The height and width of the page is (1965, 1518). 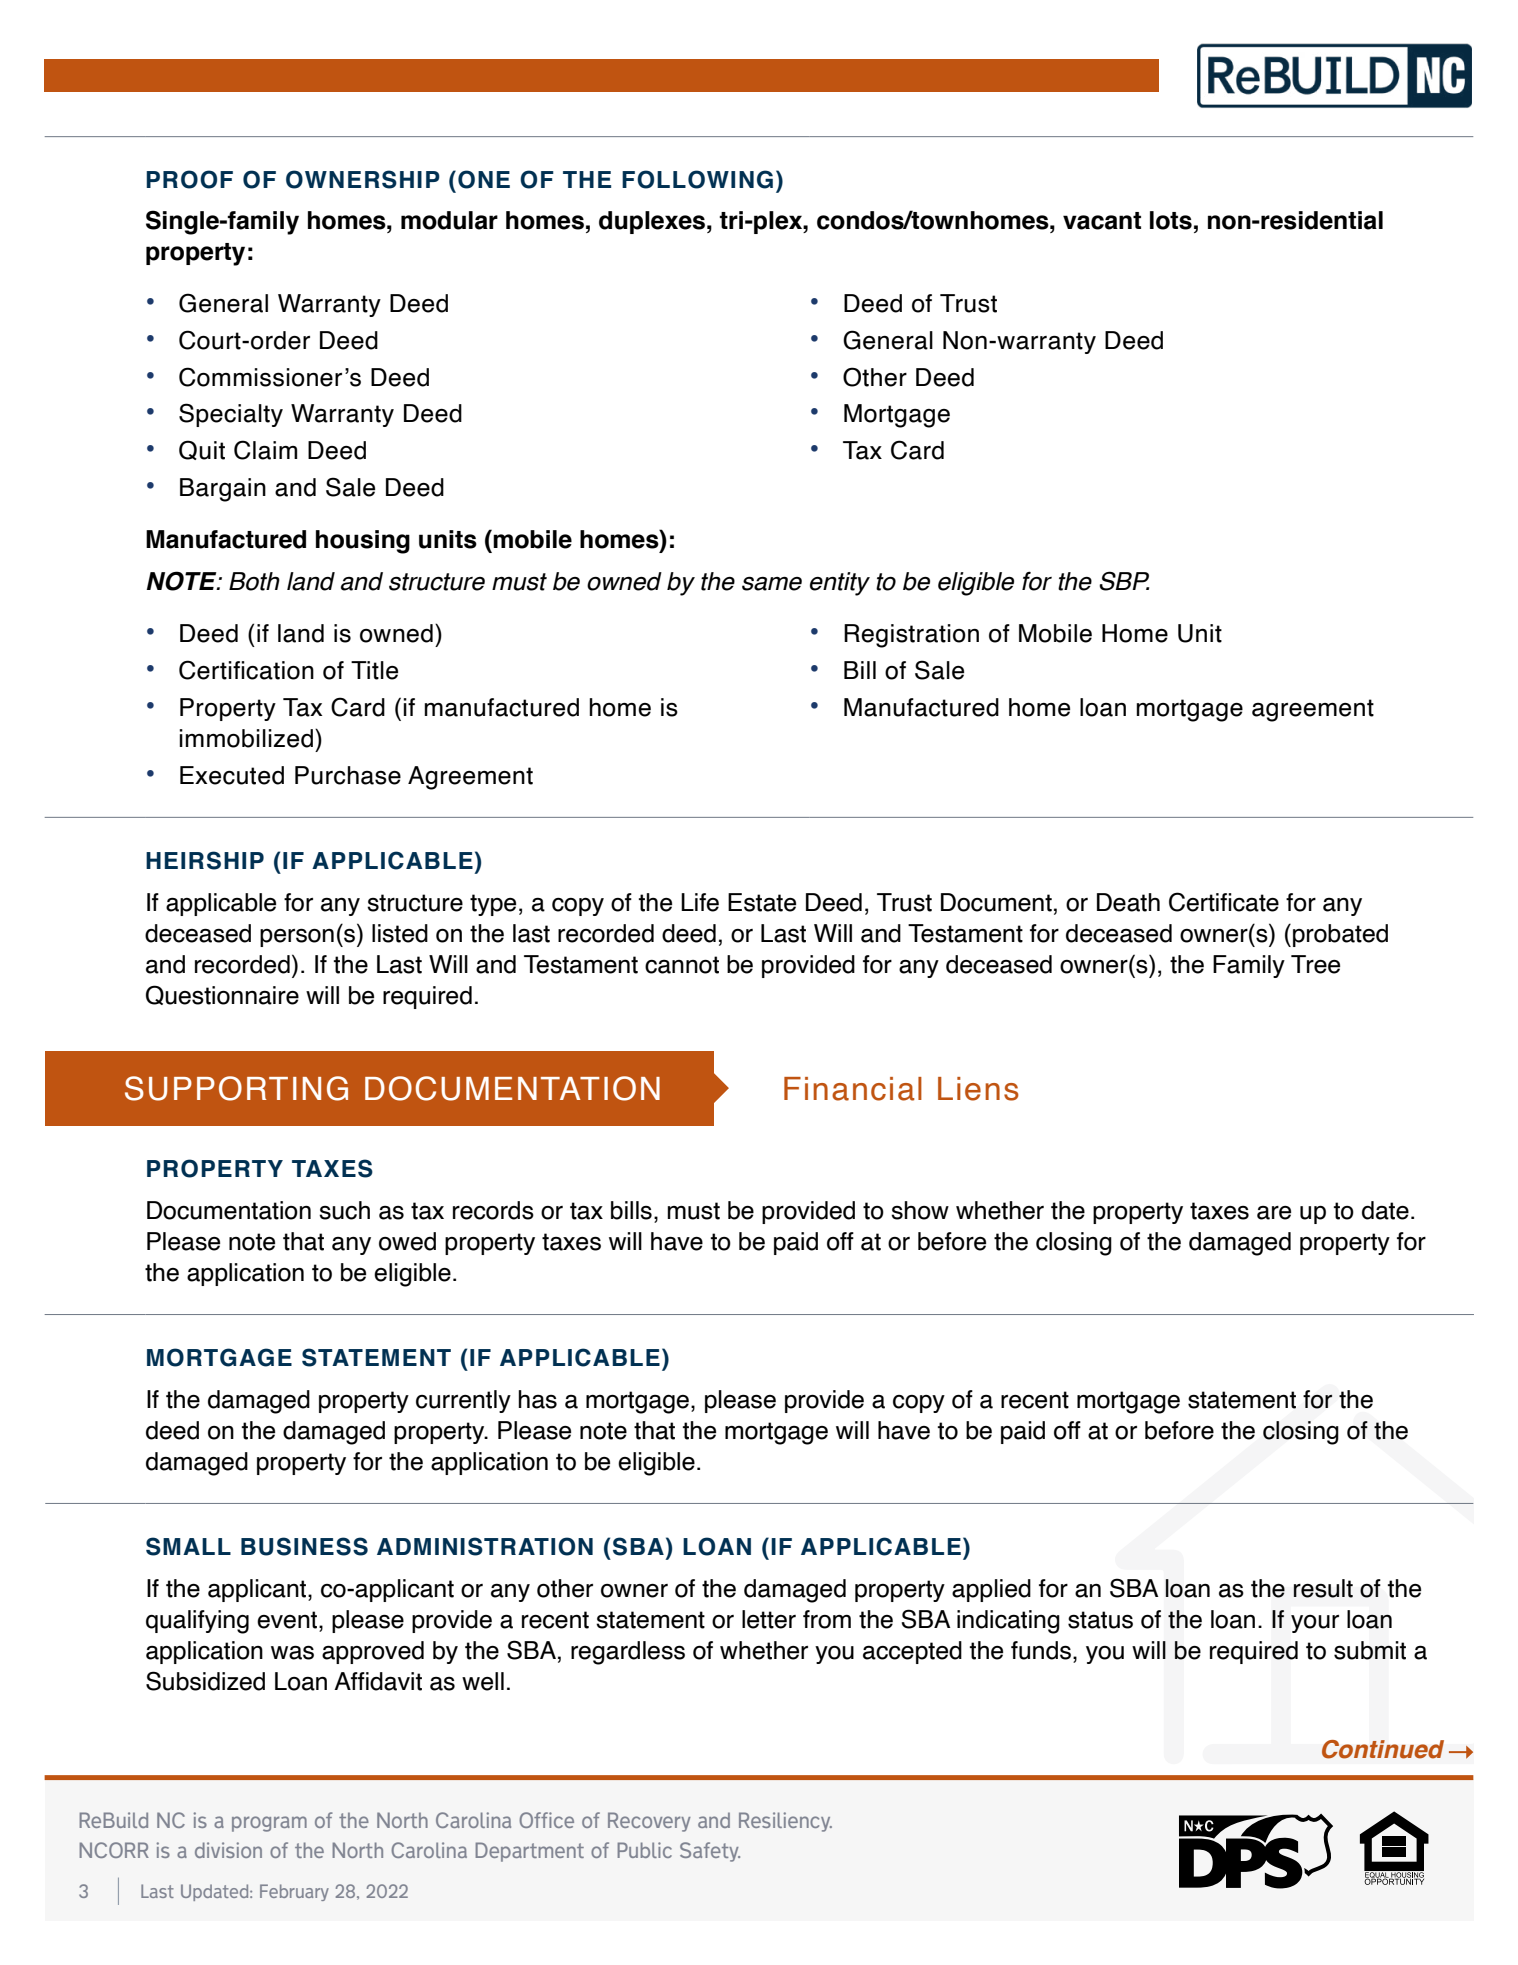 What do you see at coordinates (294, 1892) in the page?
I see `February` at bounding box center [294, 1892].
